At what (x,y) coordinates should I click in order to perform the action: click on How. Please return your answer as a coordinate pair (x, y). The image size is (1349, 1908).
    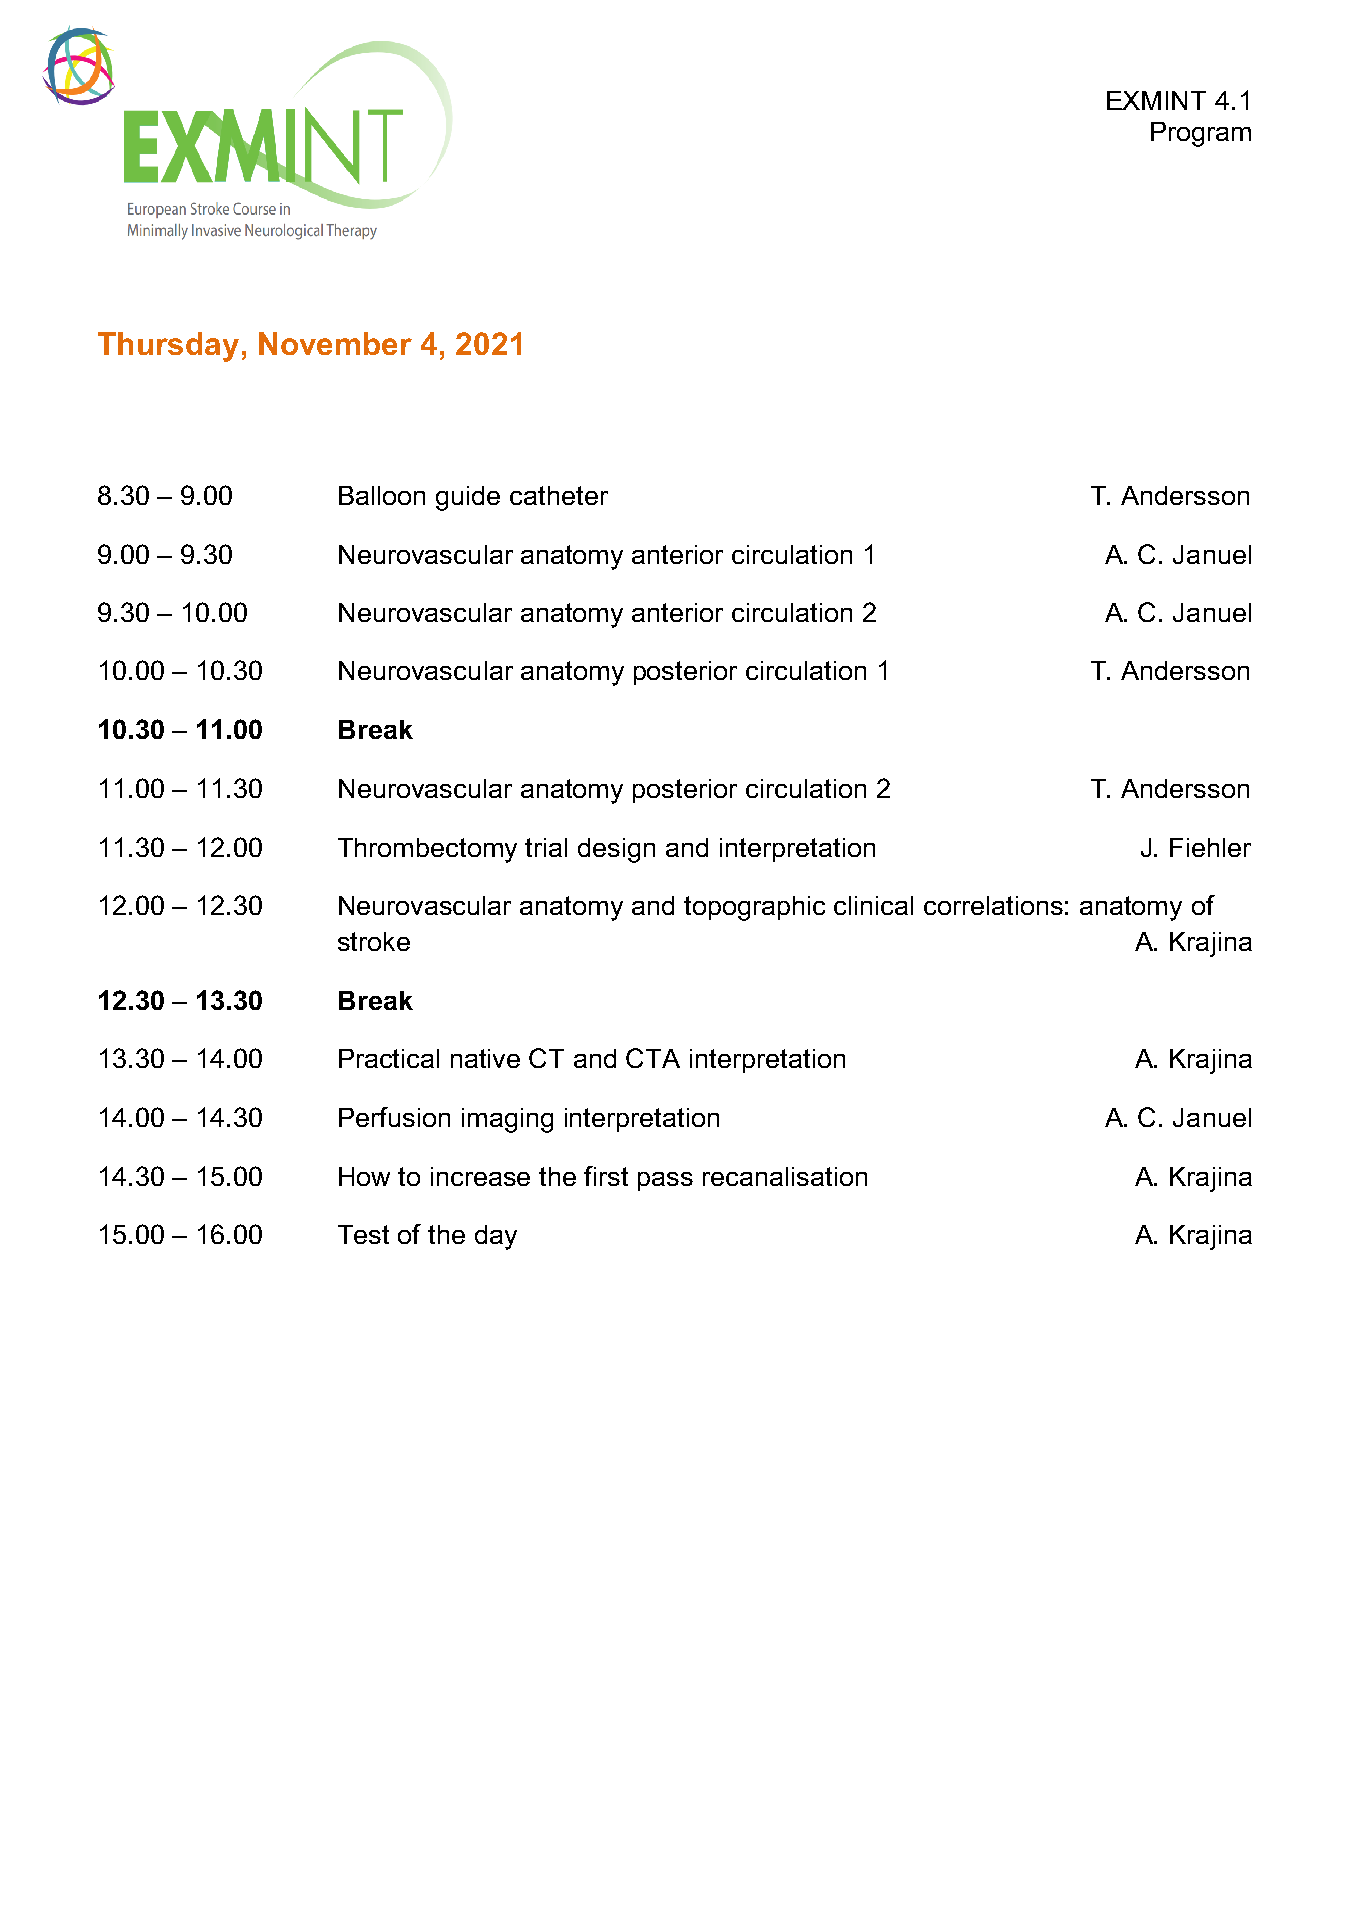
    Looking at the image, I should click on (364, 1176).
